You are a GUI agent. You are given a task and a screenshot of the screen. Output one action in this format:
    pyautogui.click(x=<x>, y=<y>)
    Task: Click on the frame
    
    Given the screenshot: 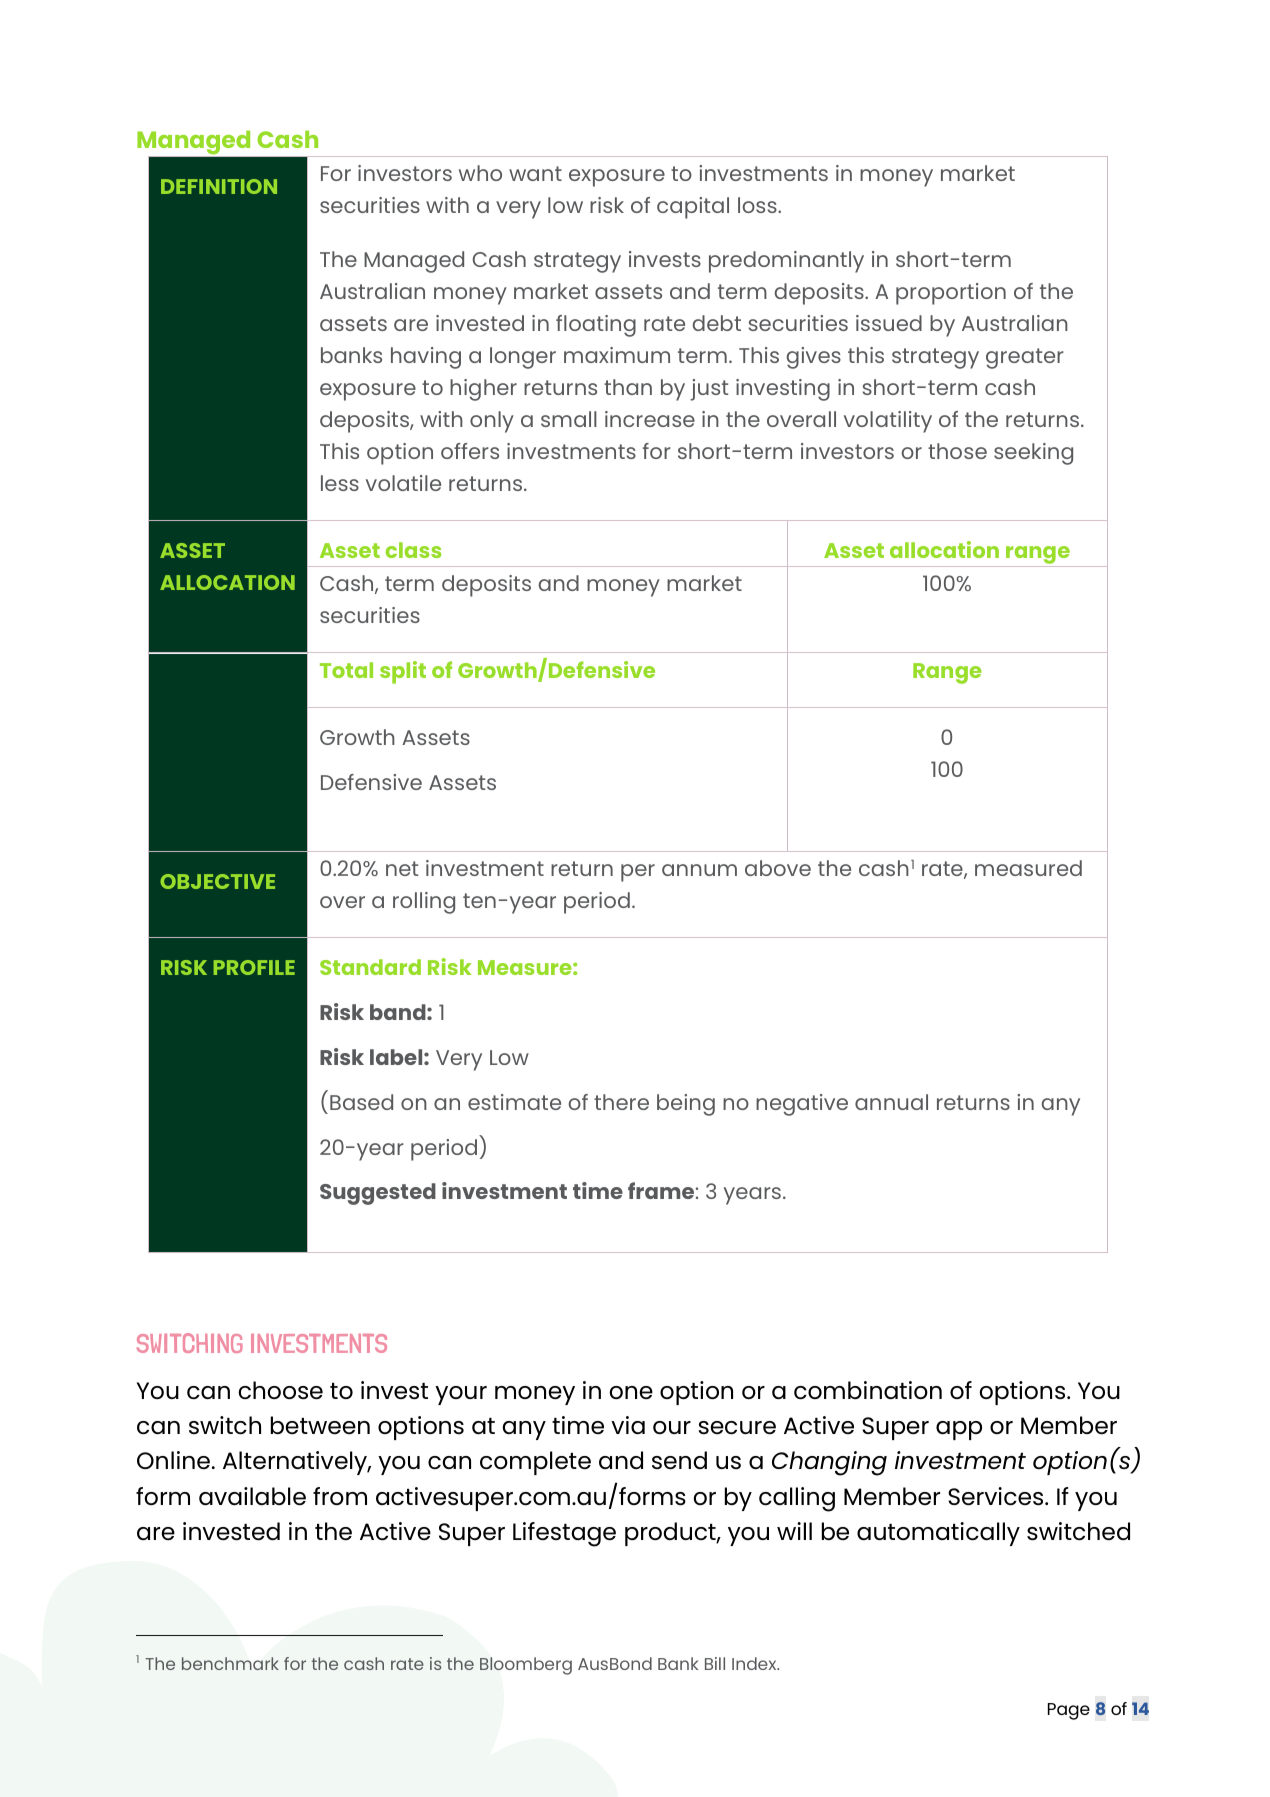 What is the action you would take?
    pyautogui.click(x=661, y=1190)
